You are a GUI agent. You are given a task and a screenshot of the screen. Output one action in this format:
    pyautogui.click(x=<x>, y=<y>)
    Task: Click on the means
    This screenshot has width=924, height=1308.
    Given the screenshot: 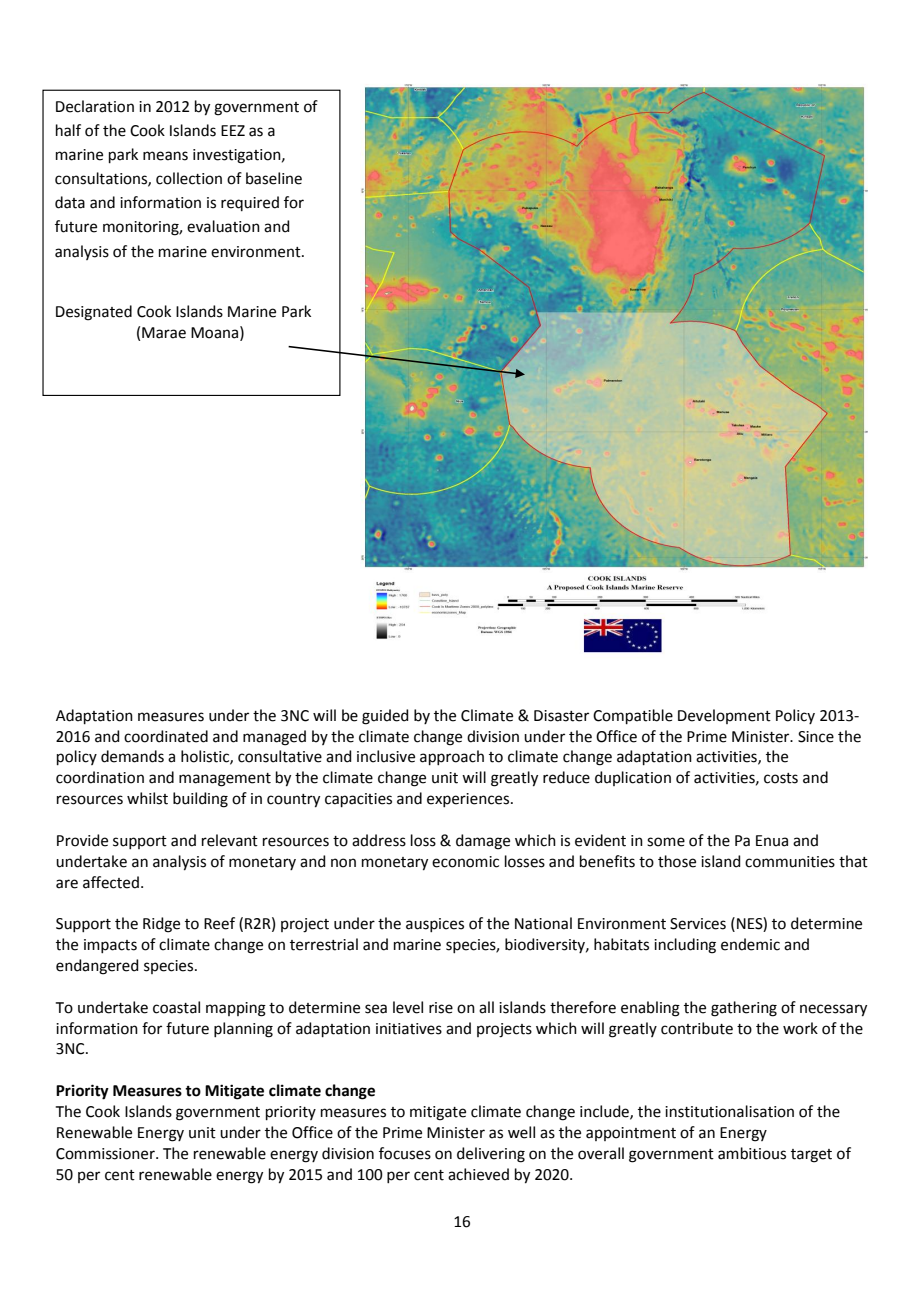 What is the action you would take?
    pyautogui.click(x=165, y=156)
